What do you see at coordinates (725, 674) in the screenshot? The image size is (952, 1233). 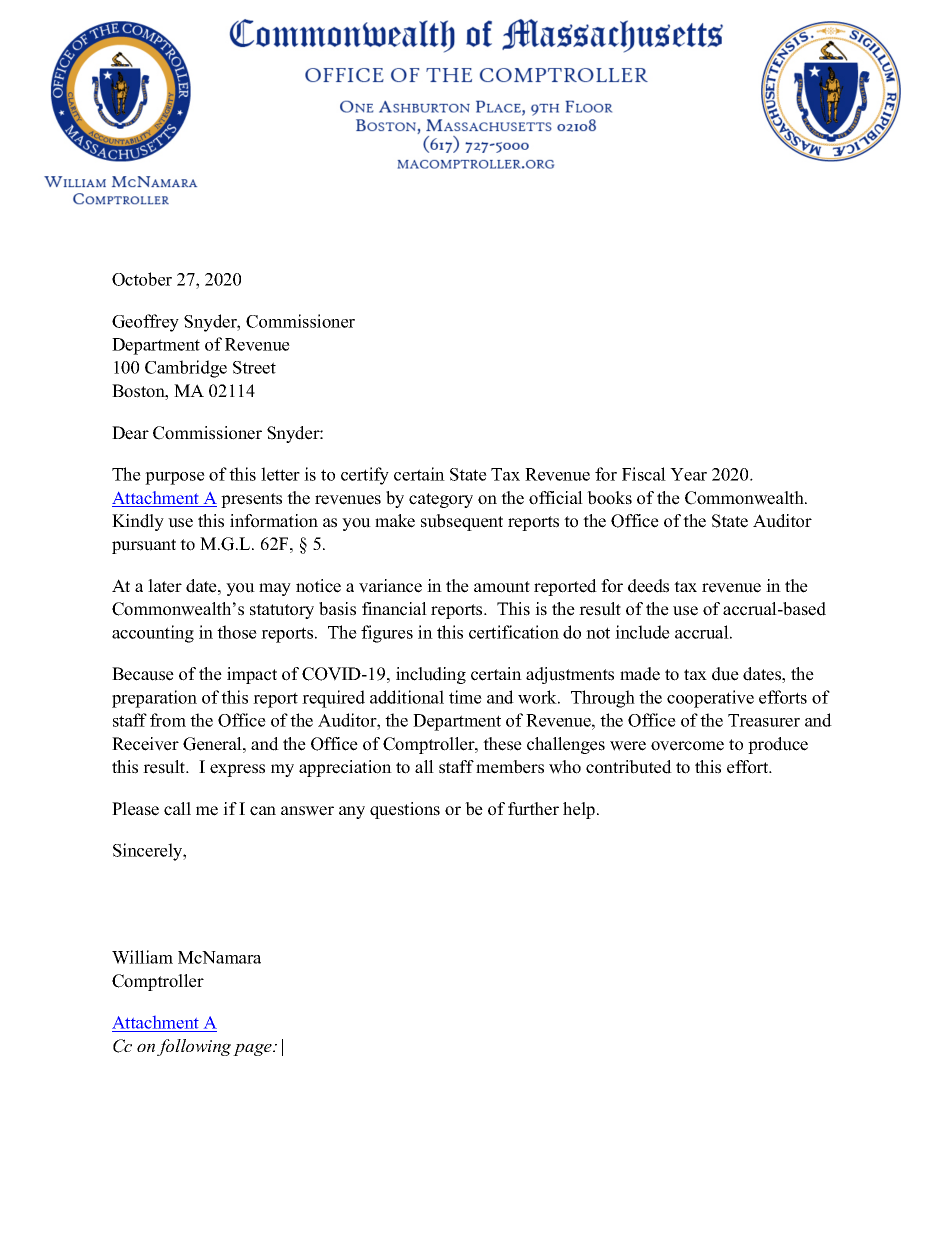 I see `due` at bounding box center [725, 674].
